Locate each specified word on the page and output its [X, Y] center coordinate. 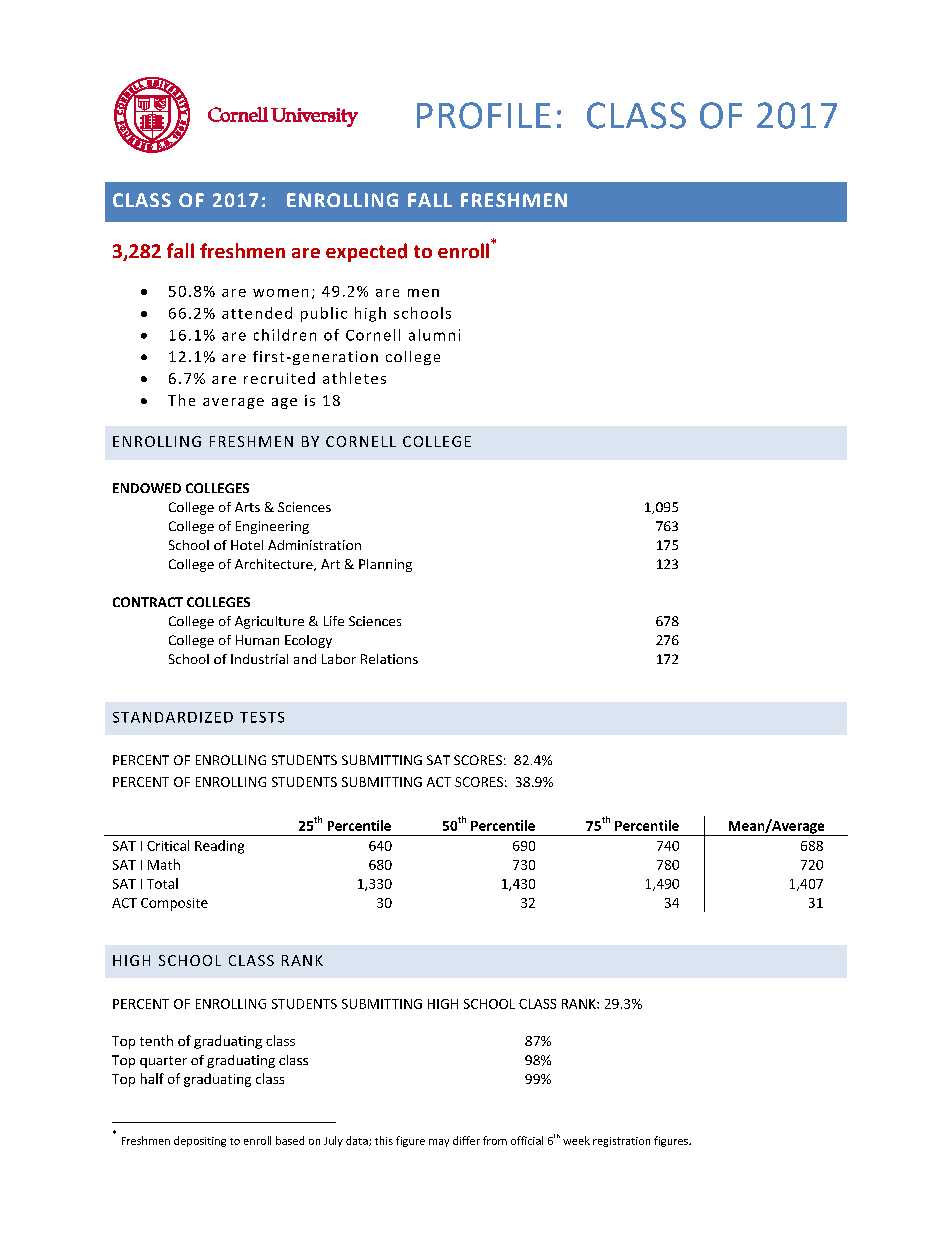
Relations [389, 659]
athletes [354, 378]
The [181, 400]
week [576, 1140]
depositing [200, 1141]
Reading [219, 847]
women [280, 293]
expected [366, 252]
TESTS [262, 717]
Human [257, 640]
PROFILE [484, 115]
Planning [385, 565]
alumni [434, 335]
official [527, 1140]
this [384, 1140]
